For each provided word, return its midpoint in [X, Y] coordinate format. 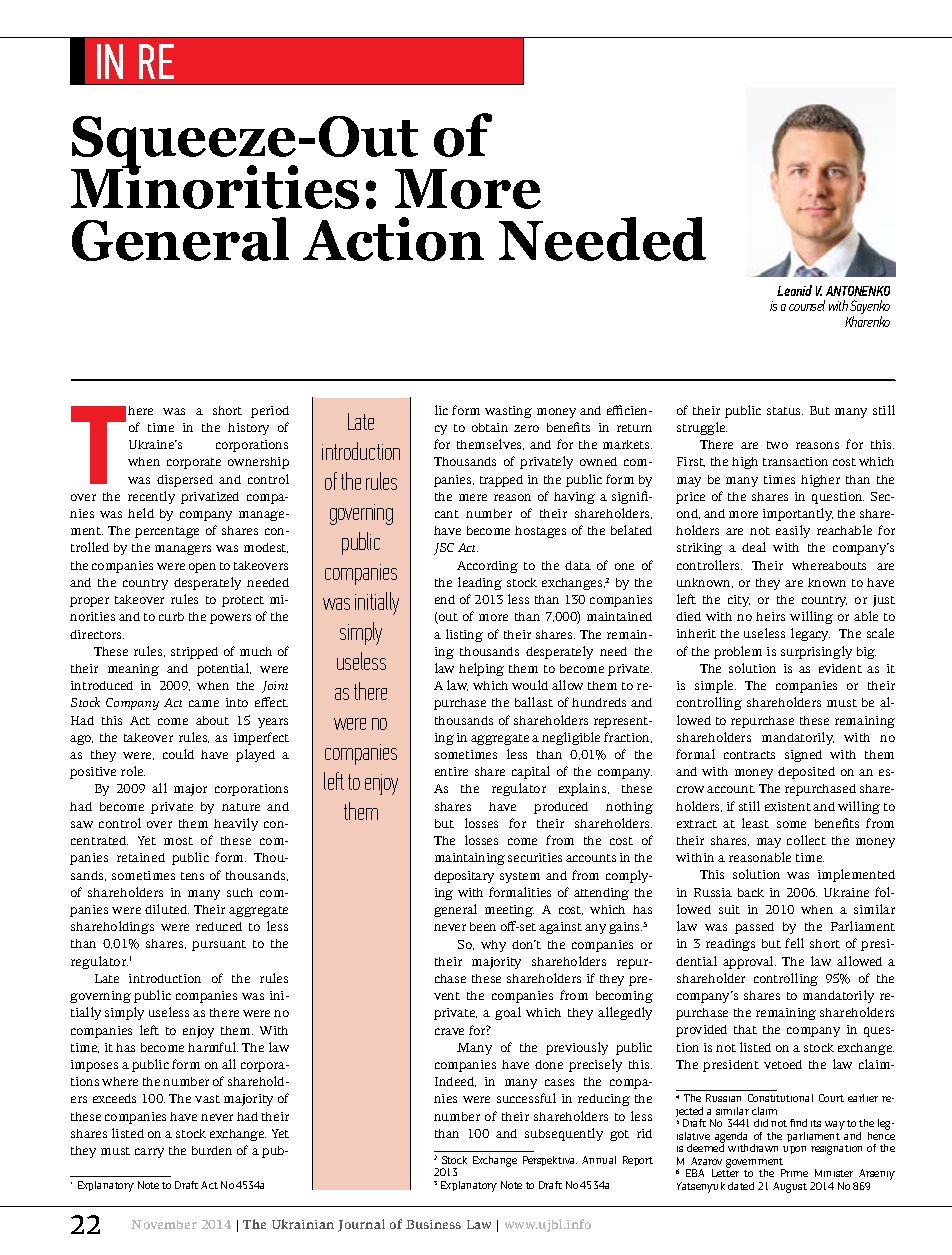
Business [433, 1224]
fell [794, 943]
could [178, 754]
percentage [167, 532]
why [493, 946]
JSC [444, 549]
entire [451, 771]
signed [803, 756]
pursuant [219, 945]
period [270, 412]
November [164, 1224]
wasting [508, 412]
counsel [807, 305]
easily [793, 531]
